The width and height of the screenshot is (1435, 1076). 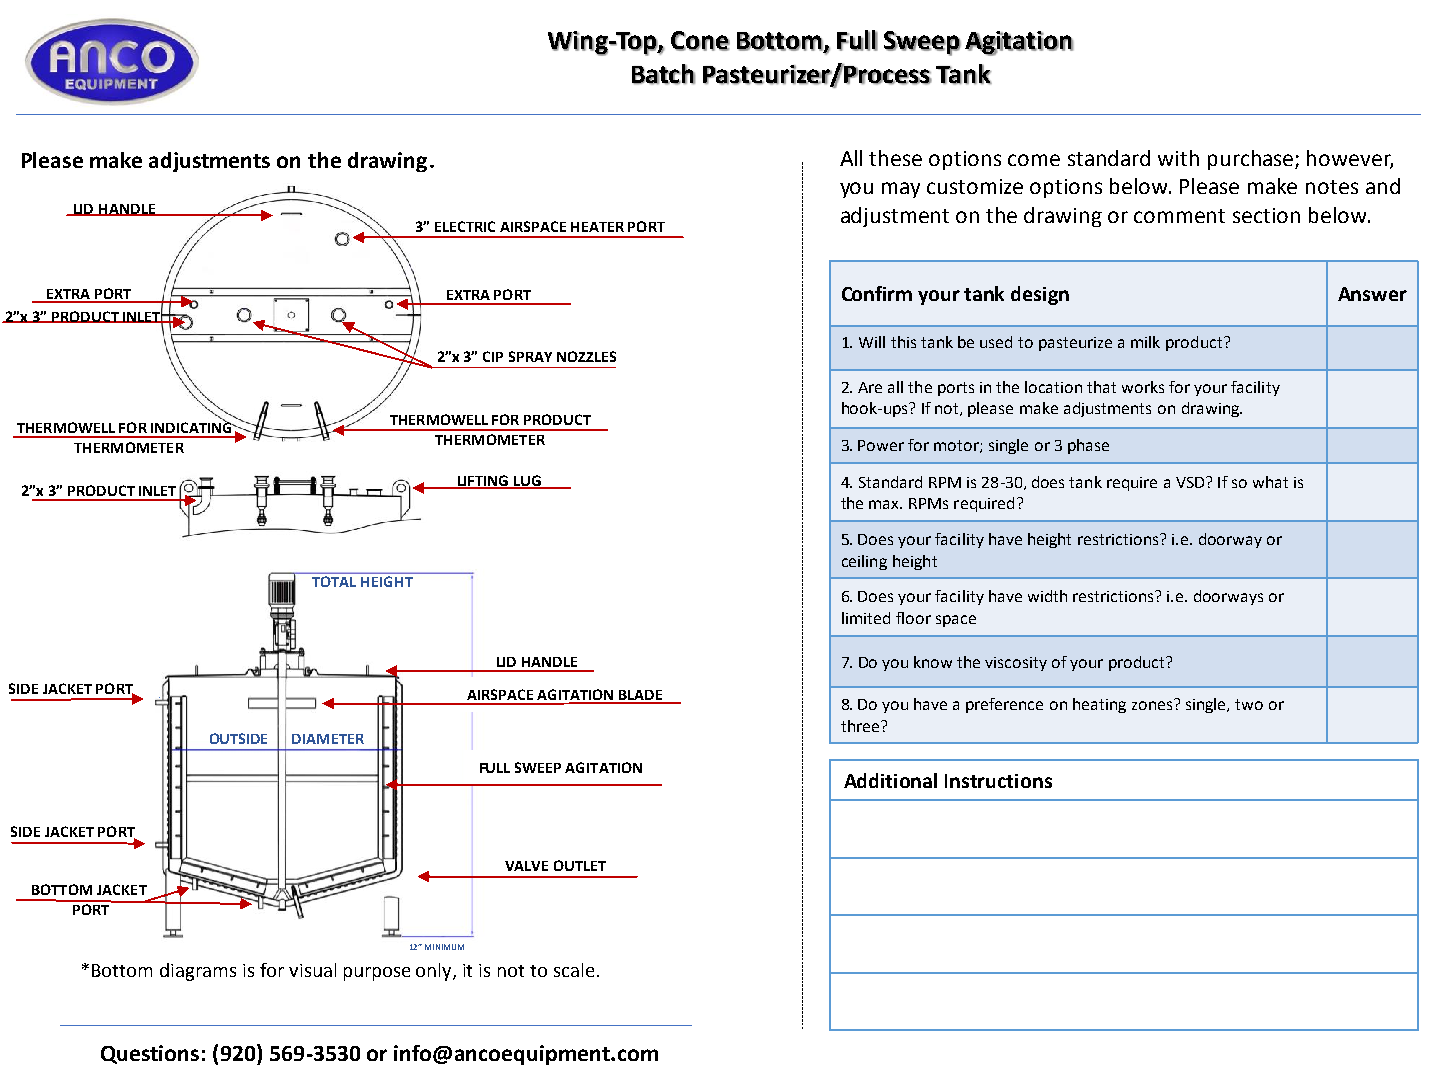 I want to click on Are, so click(x=870, y=387).
